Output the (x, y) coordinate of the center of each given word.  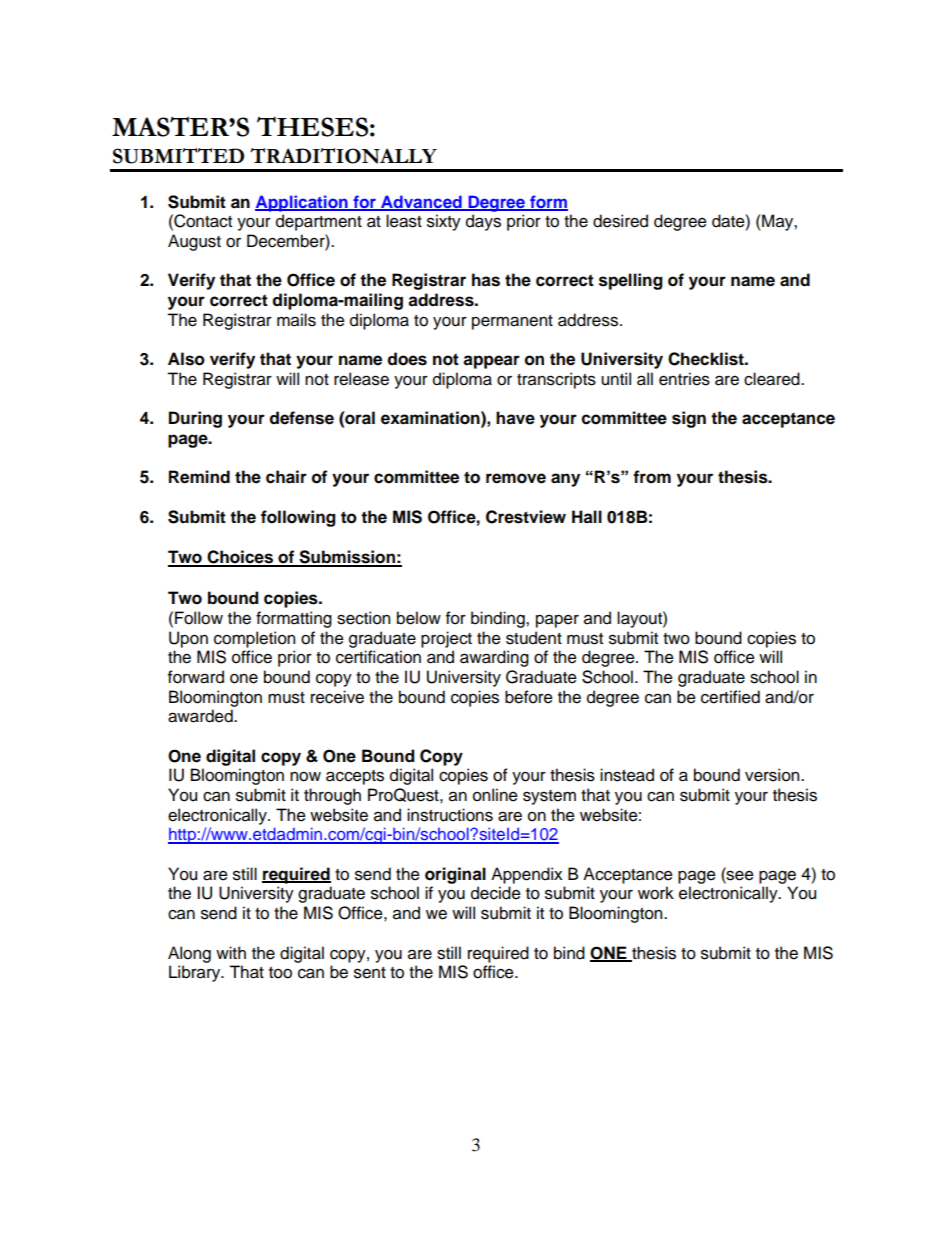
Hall (587, 517)
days (483, 222)
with (231, 952)
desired (620, 221)
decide (496, 893)
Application (302, 203)
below (419, 618)
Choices (240, 558)
